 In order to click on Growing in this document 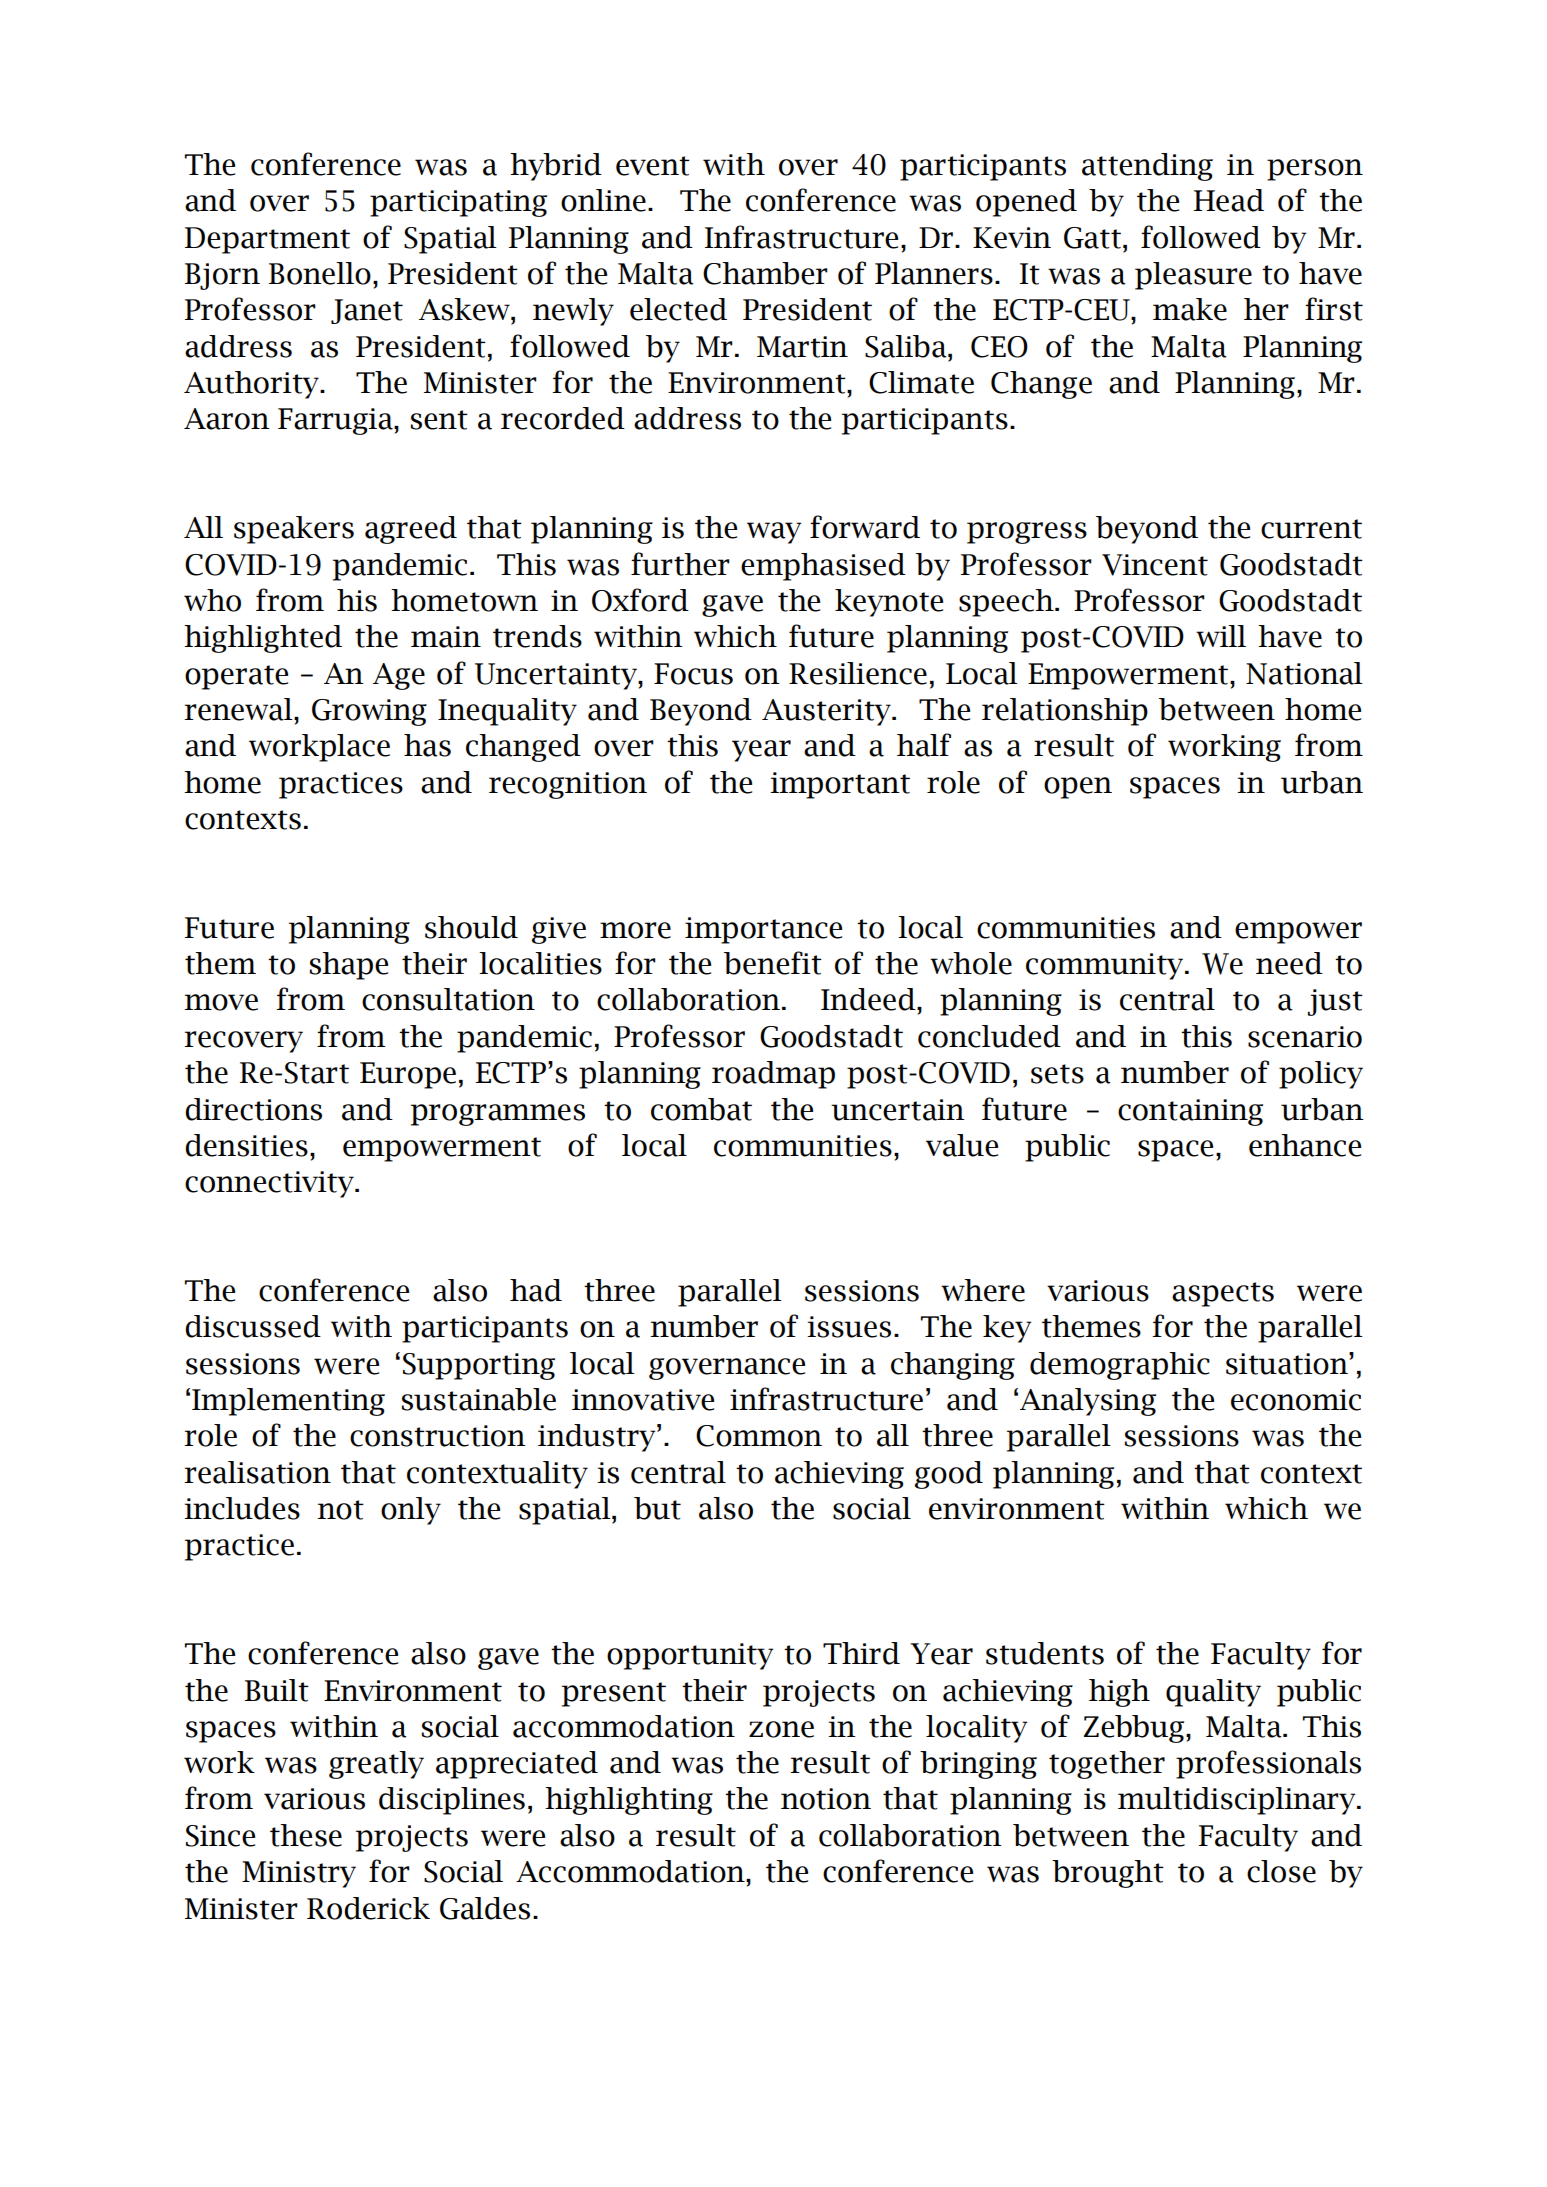, I will do `click(369, 712)`.
